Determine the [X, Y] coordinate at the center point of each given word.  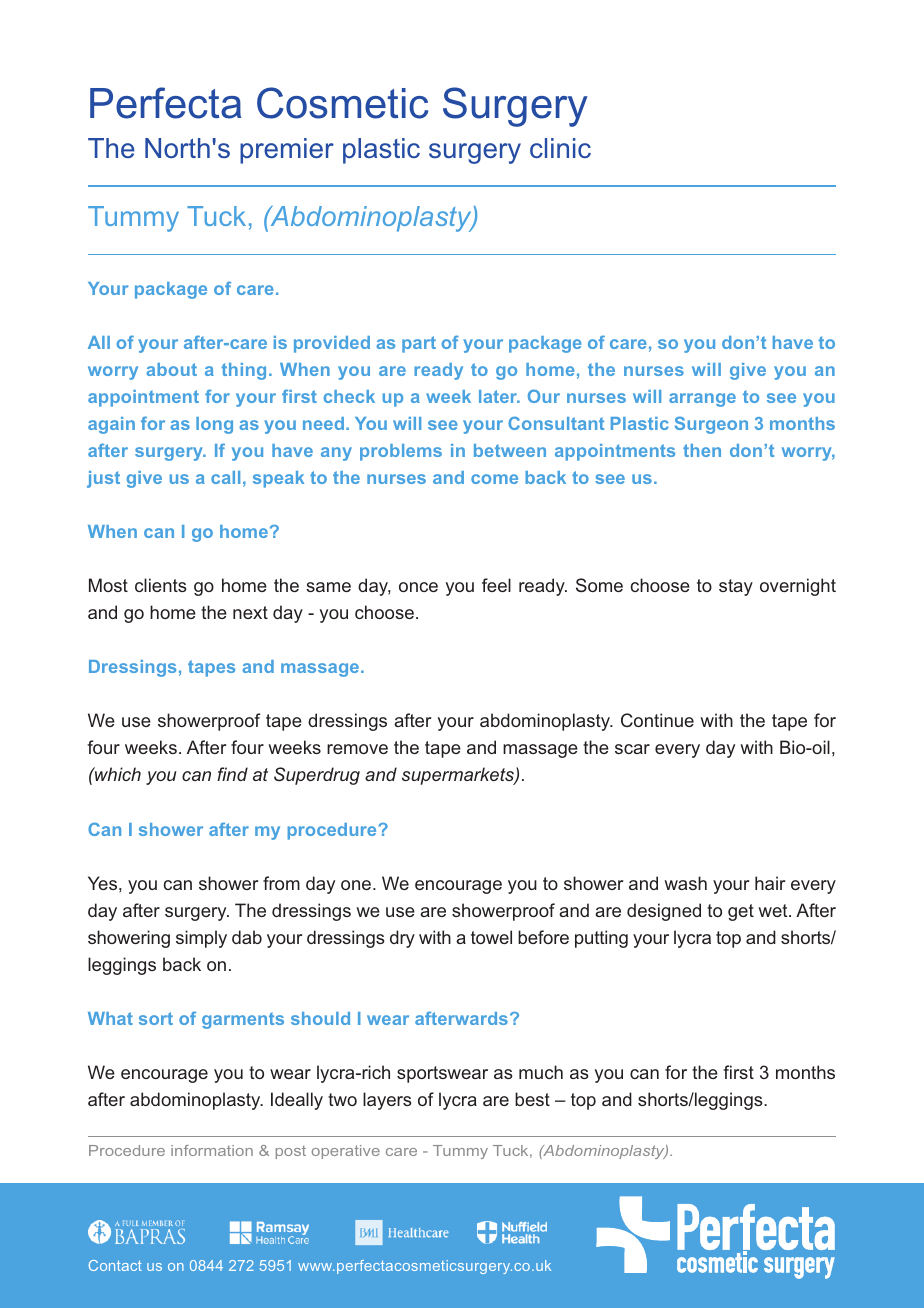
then [702, 450]
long [214, 425]
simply [201, 939]
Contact [115, 1265]
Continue [657, 720]
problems [401, 452]
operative [346, 1152]
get [741, 912]
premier [287, 151]
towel [491, 937]
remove [357, 749]
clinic [560, 148]
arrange [702, 400]
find [232, 774]
